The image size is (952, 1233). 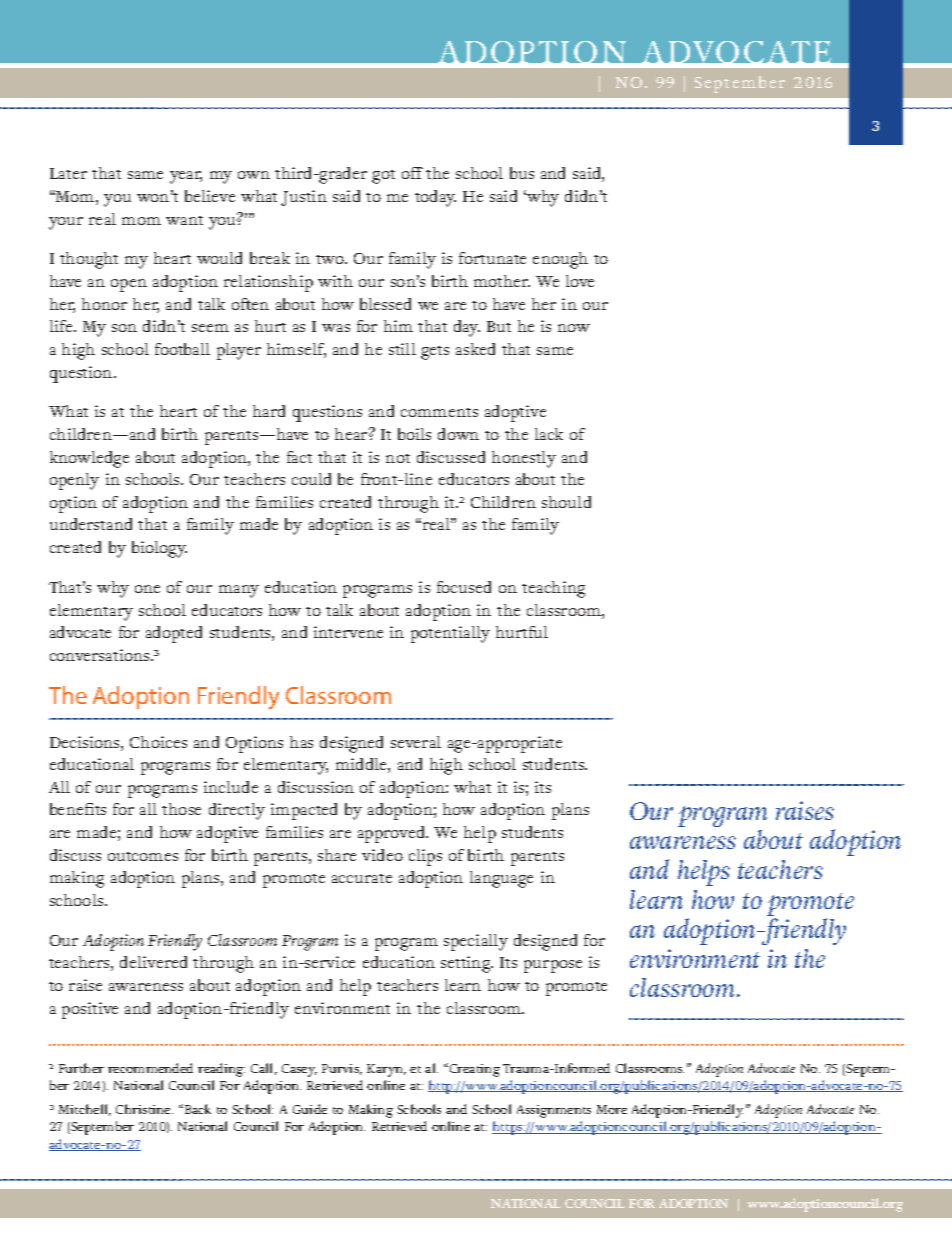 What do you see at coordinates (348, 632) in the screenshot?
I see `intervene` at bounding box center [348, 632].
